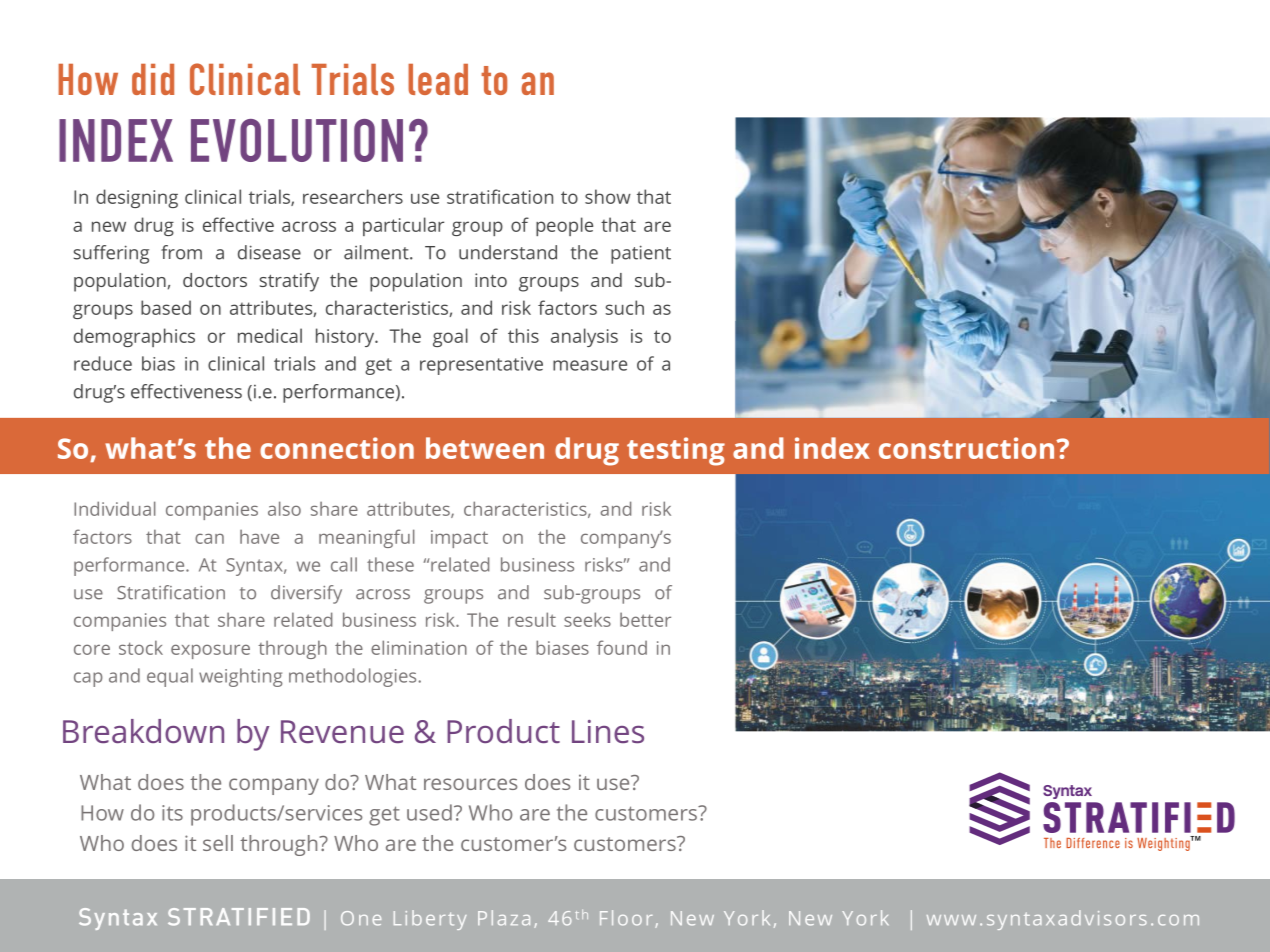 Image resolution: width=1270 pixels, height=952 pixels. What do you see at coordinates (218, 843) in the screenshot?
I see `sell` at bounding box center [218, 843].
